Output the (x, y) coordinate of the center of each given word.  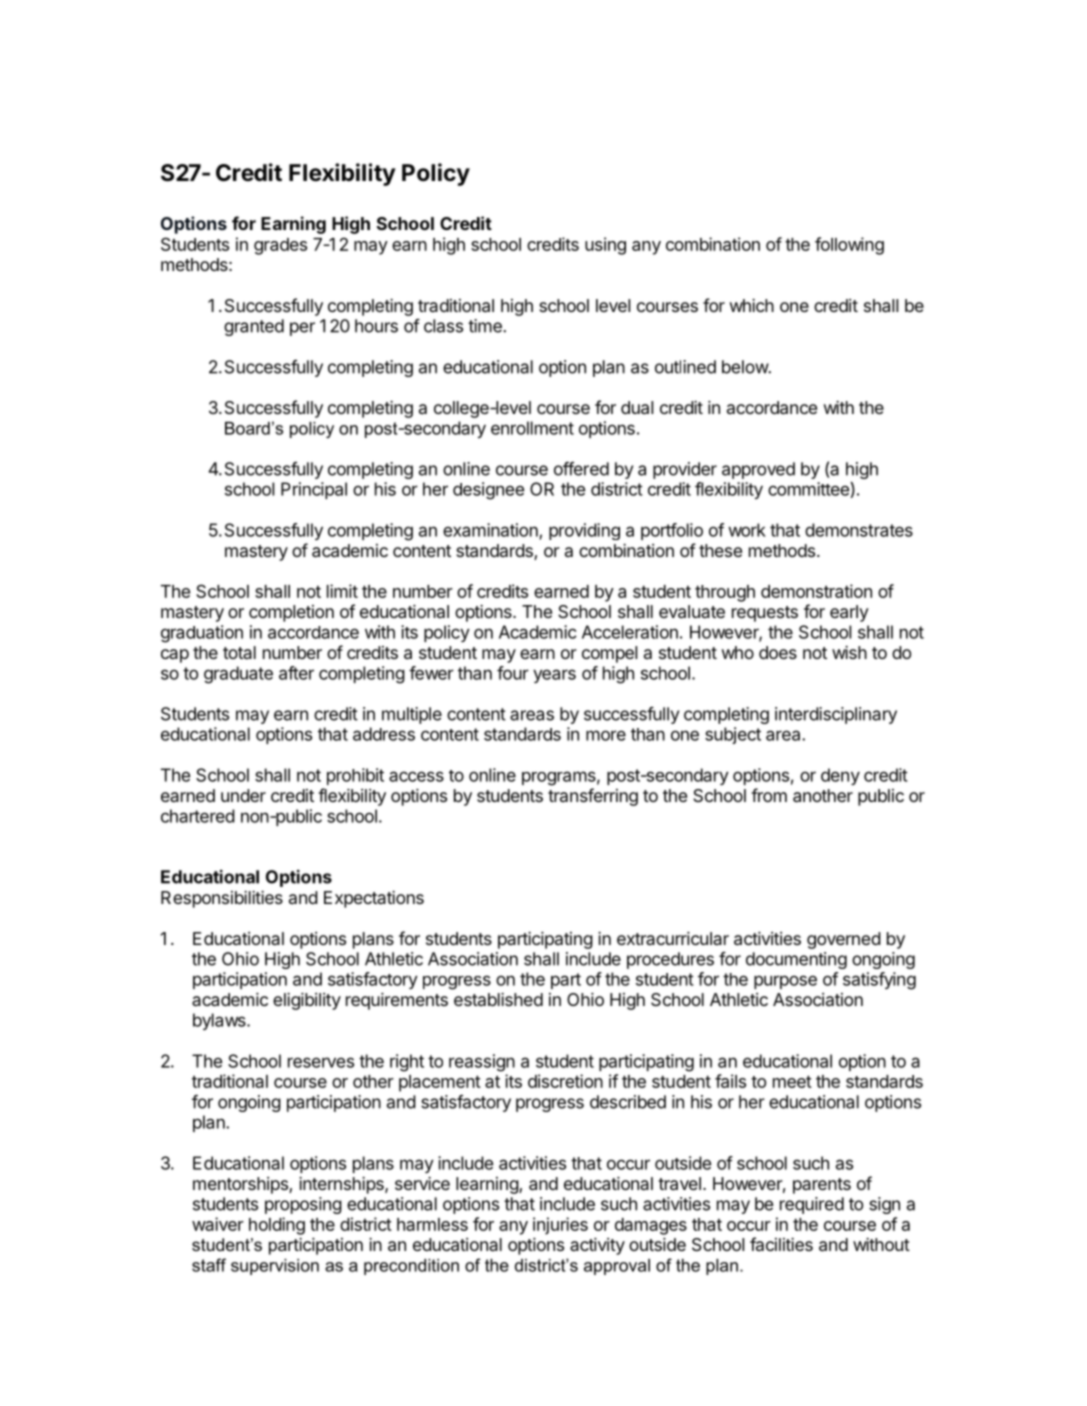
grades (280, 246)
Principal (314, 490)
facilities (781, 1244)
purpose (785, 982)
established (498, 999)
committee (809, 490)
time (486, 326)
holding (277, 1226)
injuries (560, 1226)
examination (491, 531)
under (243, 795)
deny (840, 776)
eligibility (307, 1001)
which (751, 305)
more (606, 735)
